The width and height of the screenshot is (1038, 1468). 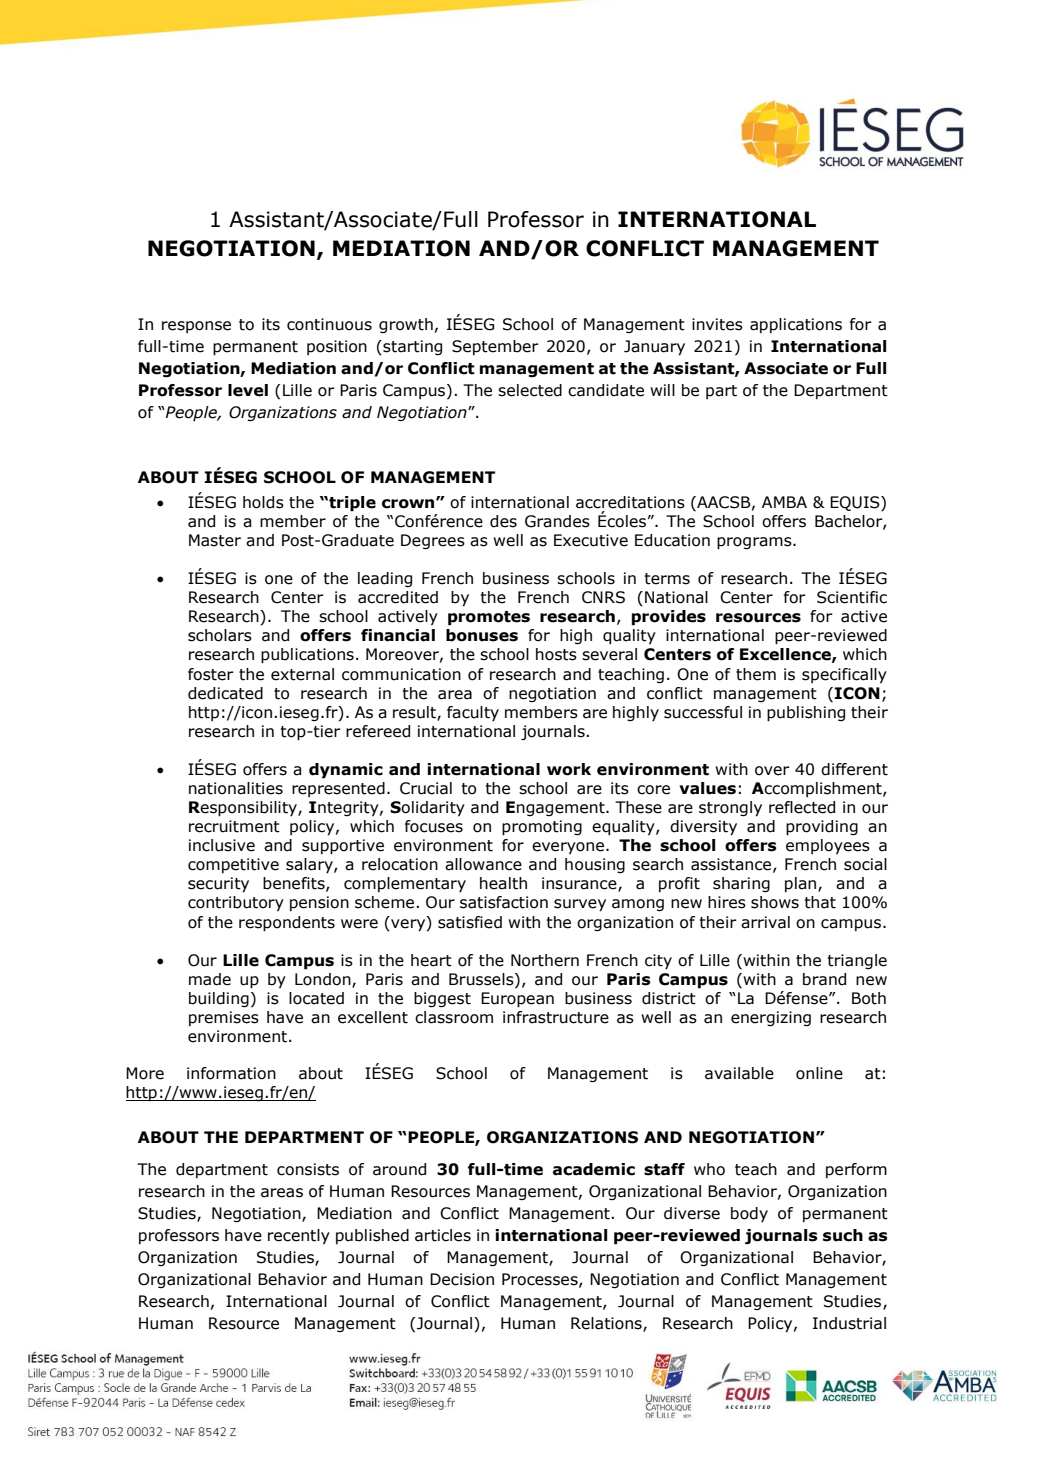 I want to click on reflected, so click(x=802, y=807).
